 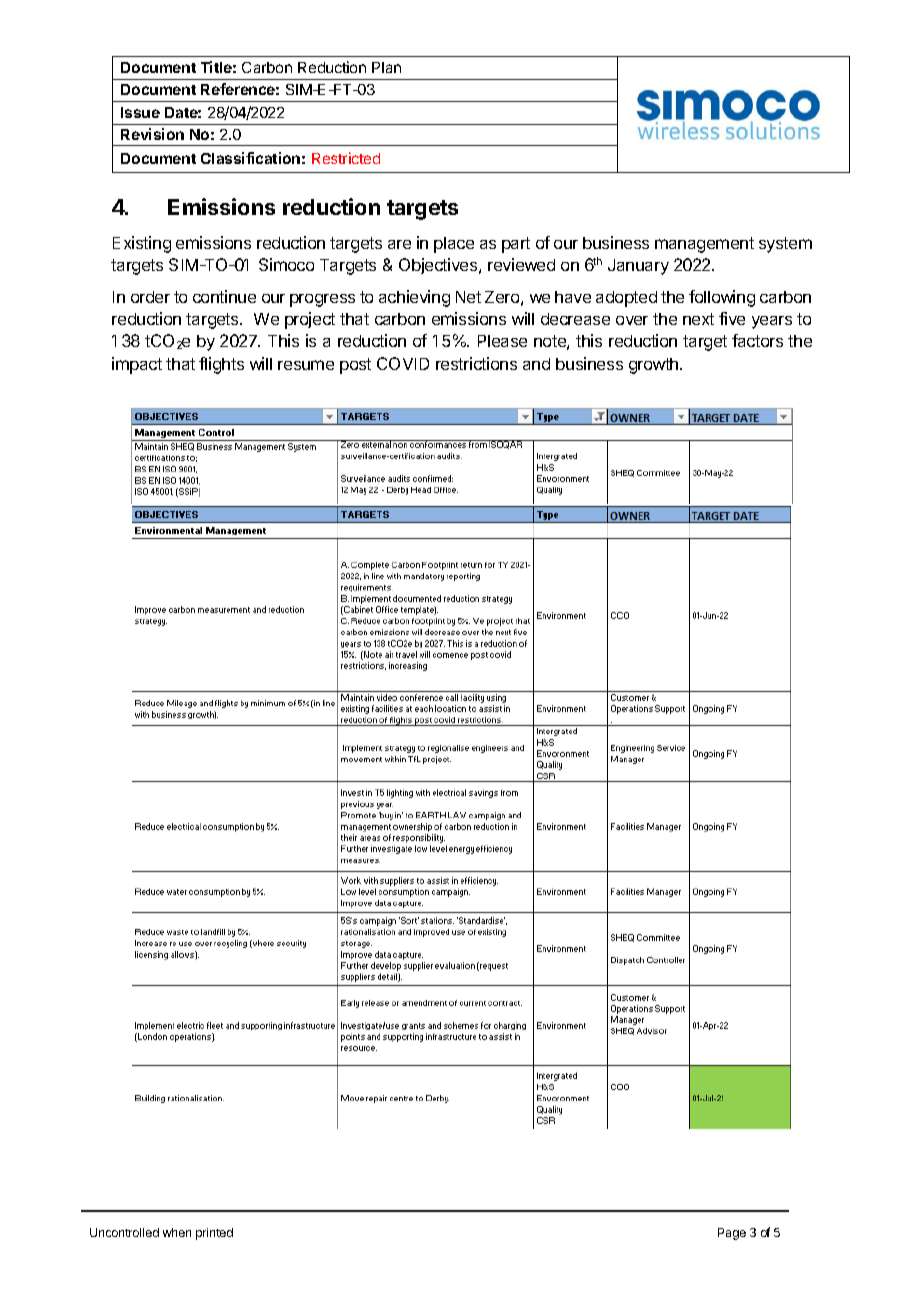 I want to click on printed, so click(x=214, y=1234).
